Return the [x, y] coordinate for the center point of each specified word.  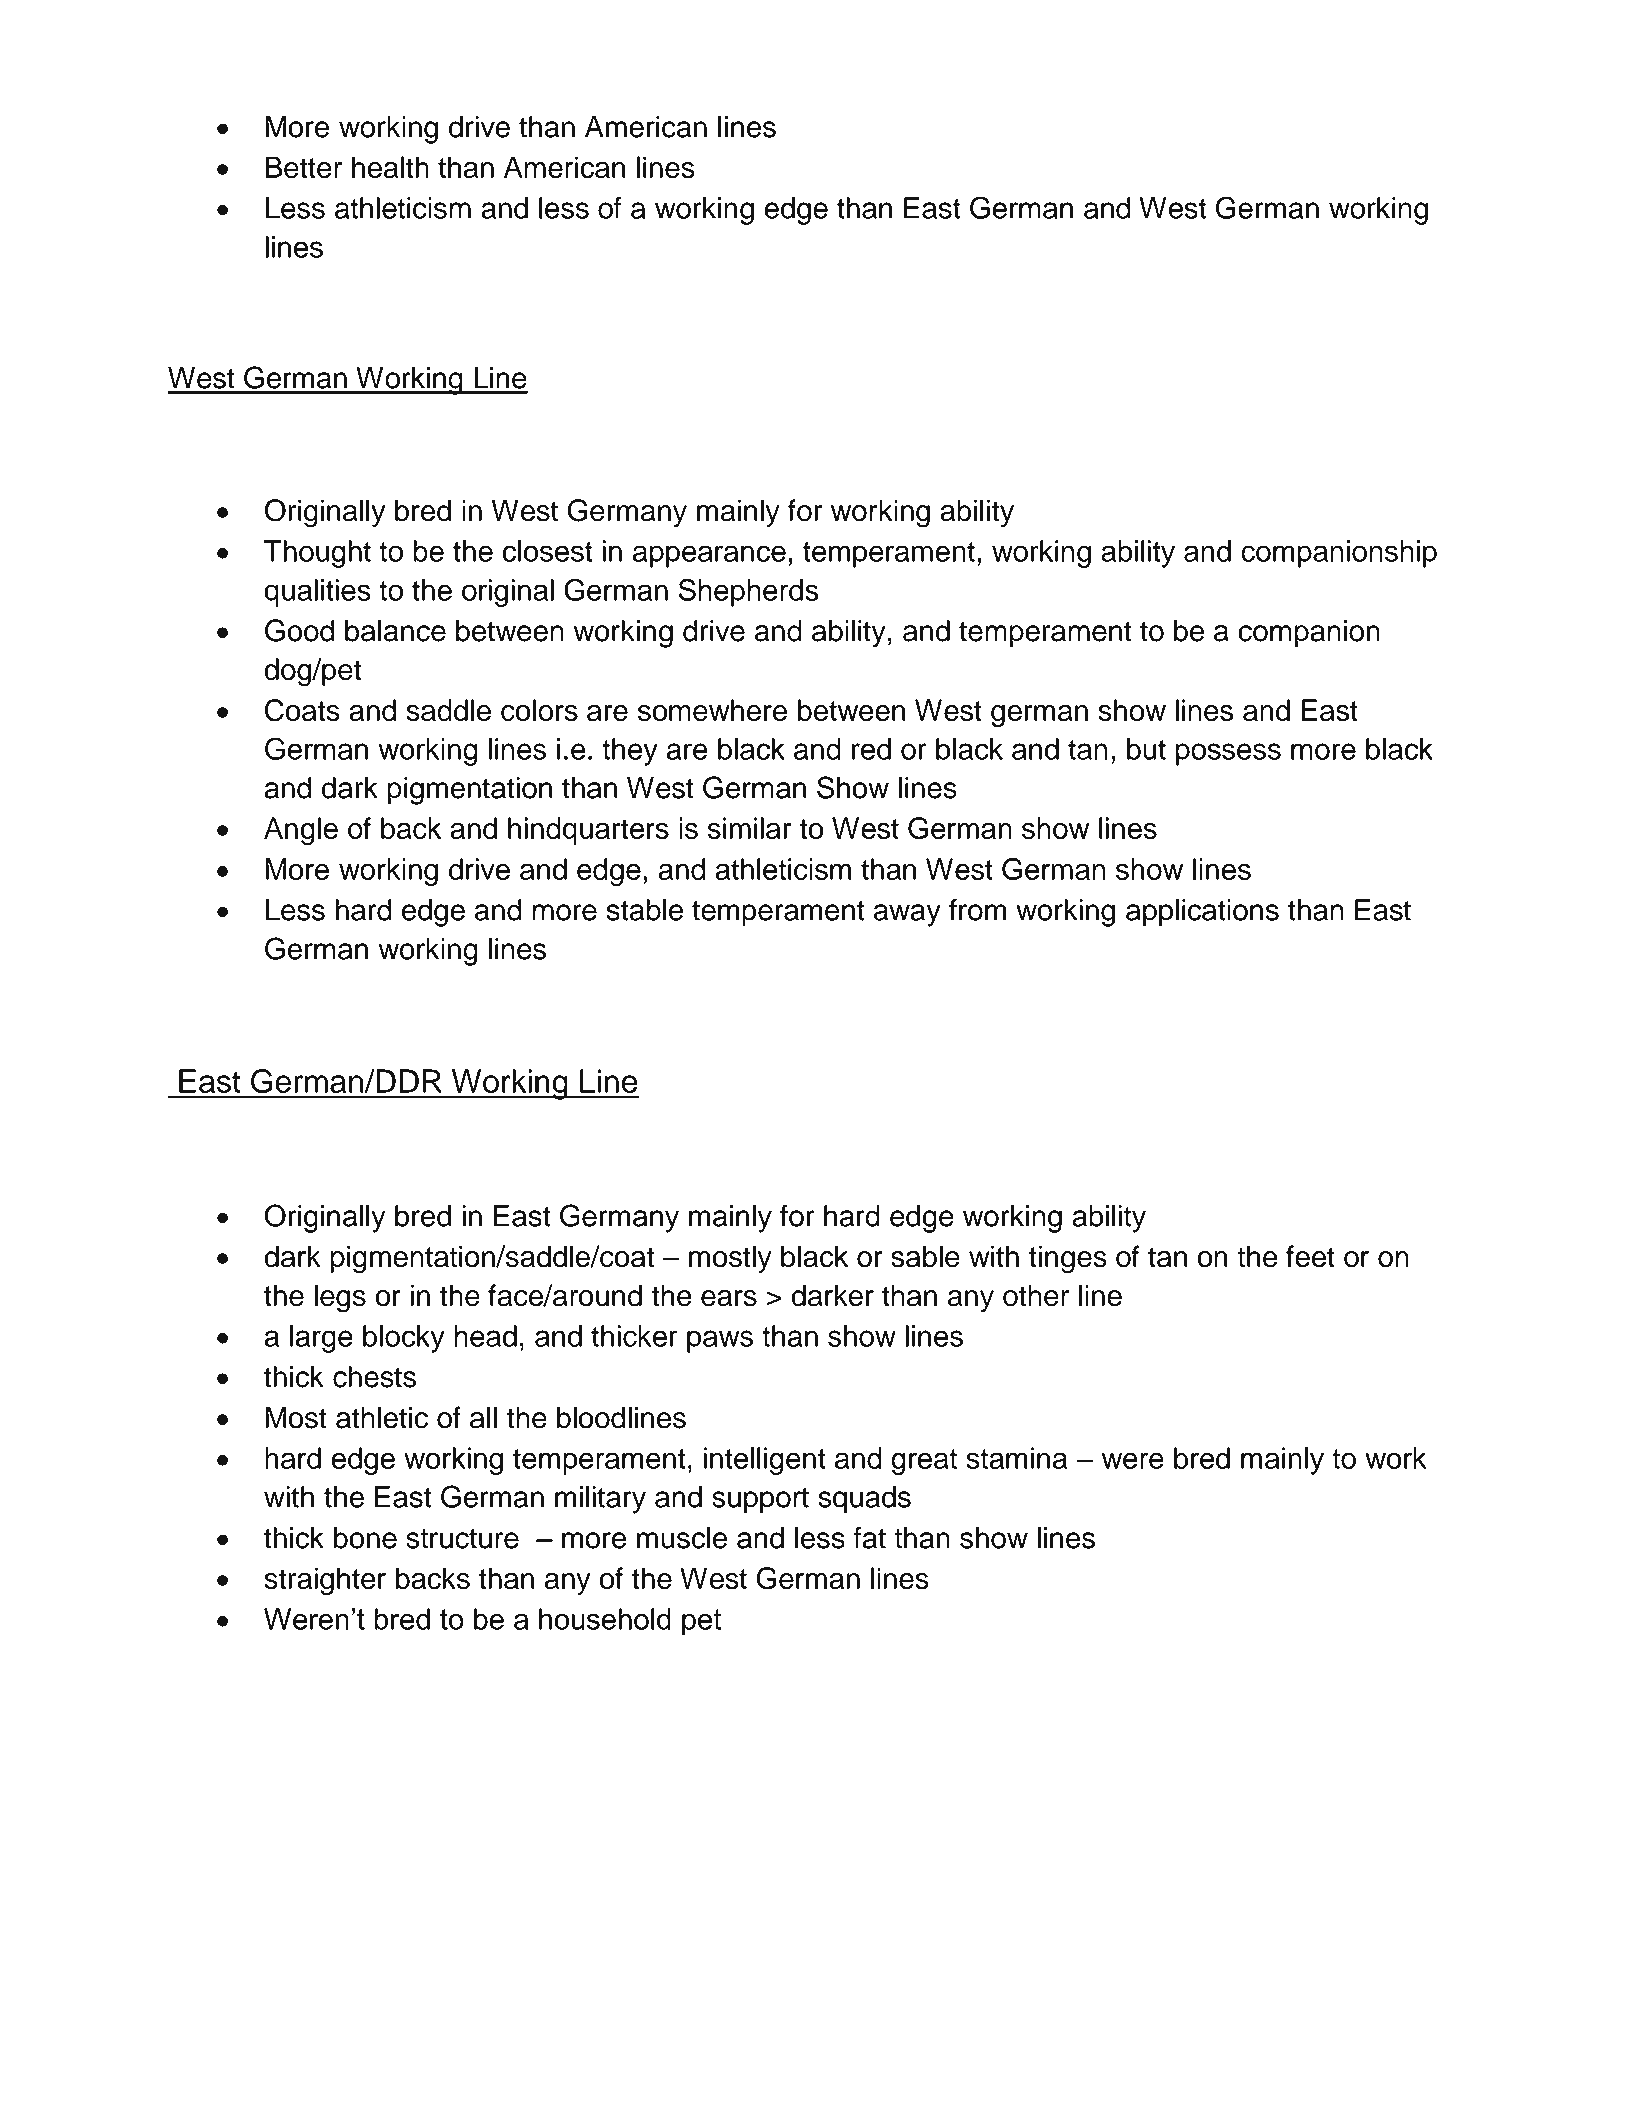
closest [547, 551]
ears [729, 1298]
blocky [404, 1339]
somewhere [712, 710]
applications [1202, 913]
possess [1228, 754]
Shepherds [749, 592]
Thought [317, 554]
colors [539, 710]
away [907, 915]
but [1146, 749]
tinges [1068, 1259]
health [390, 167]
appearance [709, 556]
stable [645, 910]
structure [462, 1538]
